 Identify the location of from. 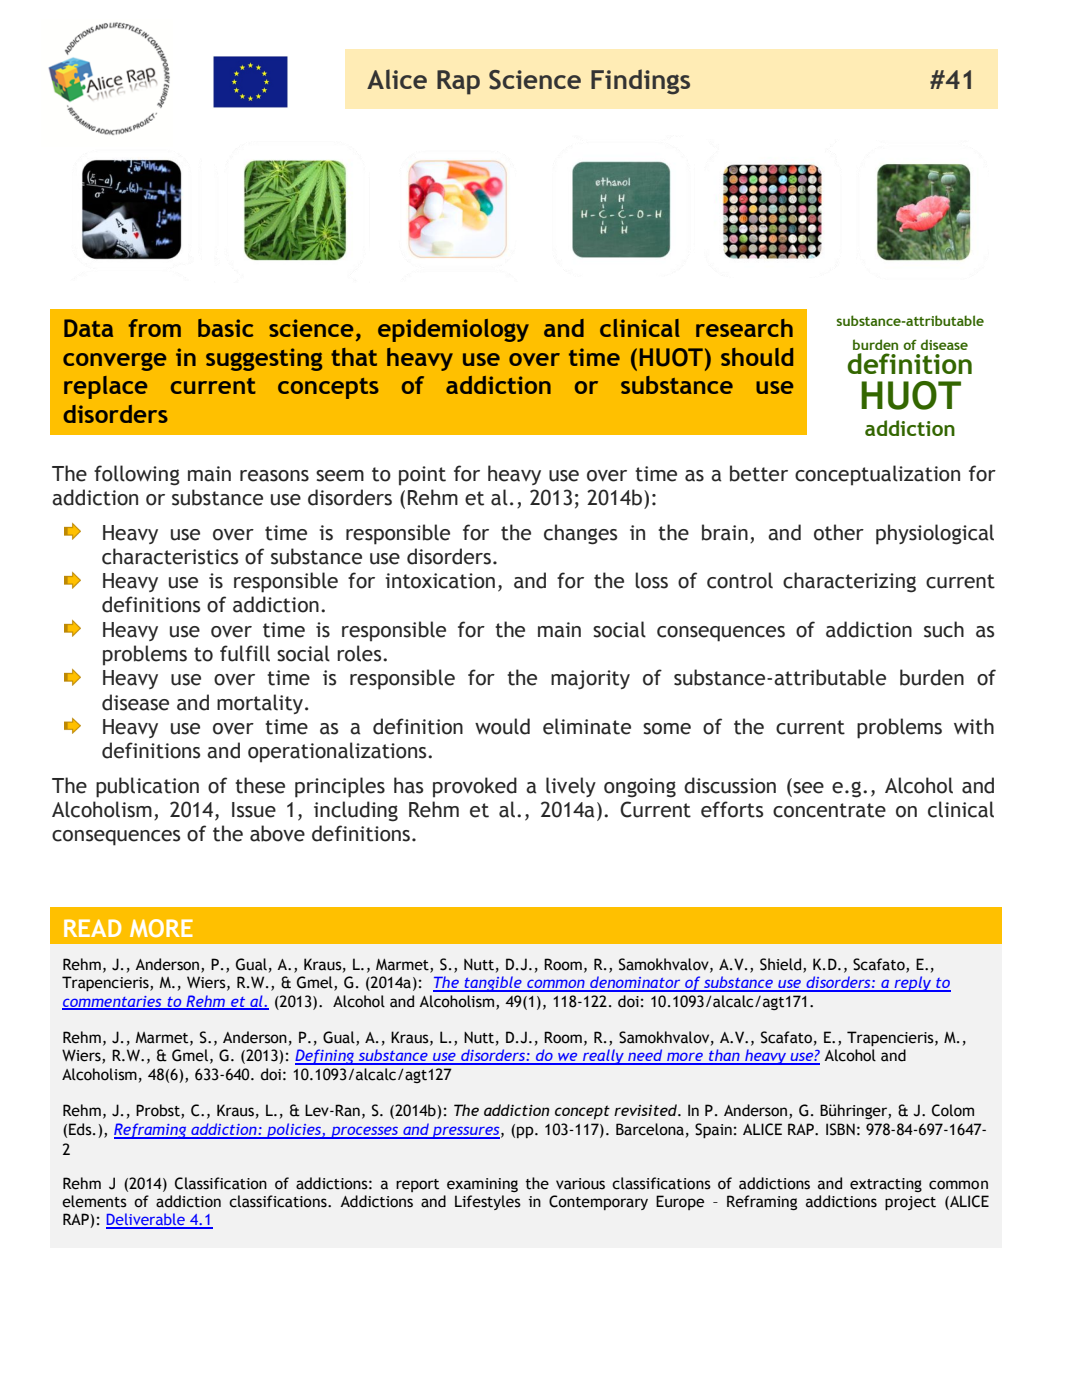
(155, 328).
